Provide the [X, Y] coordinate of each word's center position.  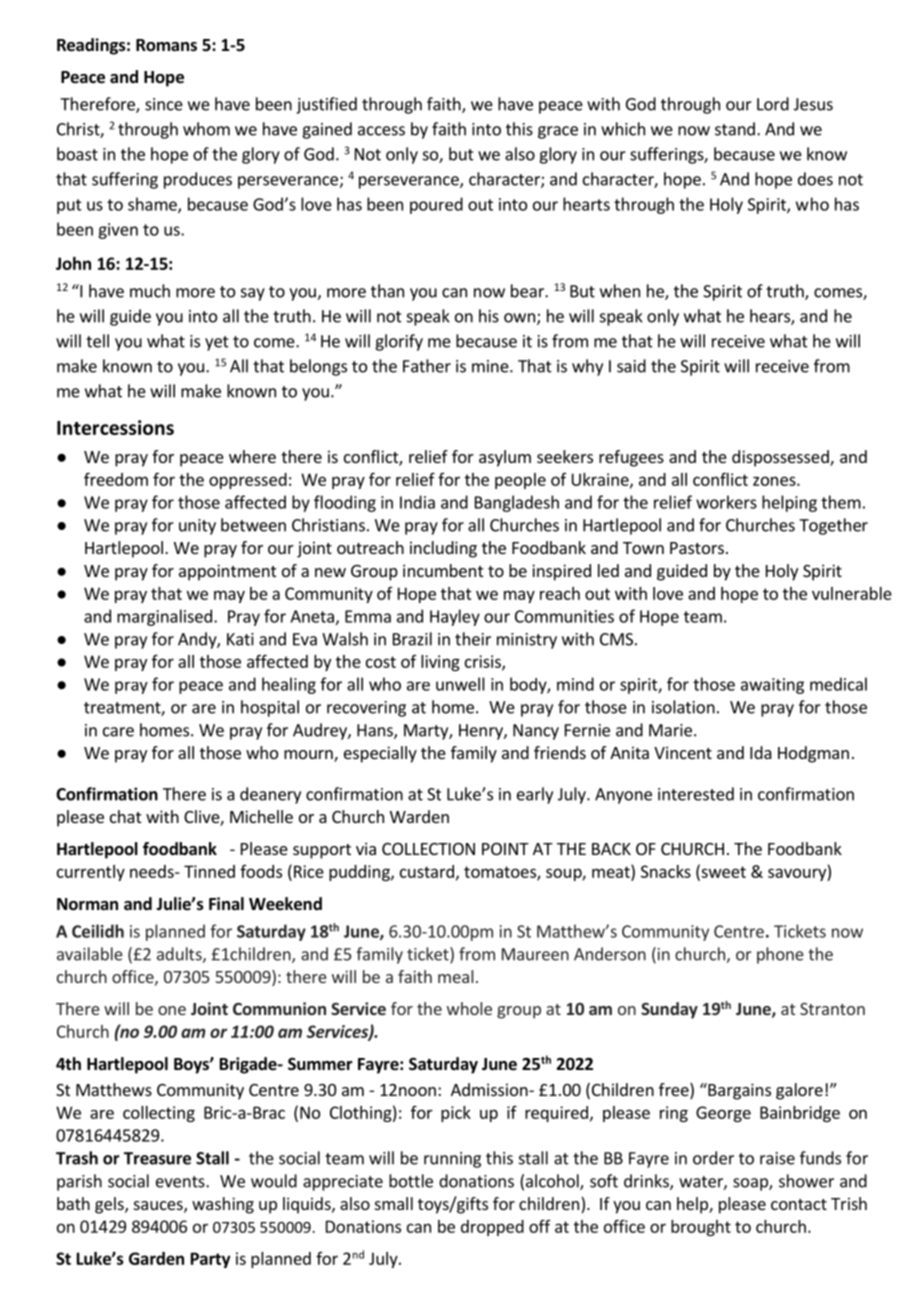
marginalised [164, 617]
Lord [773, 104]
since [164, 104]
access [381, 131]
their [473, 639]
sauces [159, 1207]
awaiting [772, 686]
